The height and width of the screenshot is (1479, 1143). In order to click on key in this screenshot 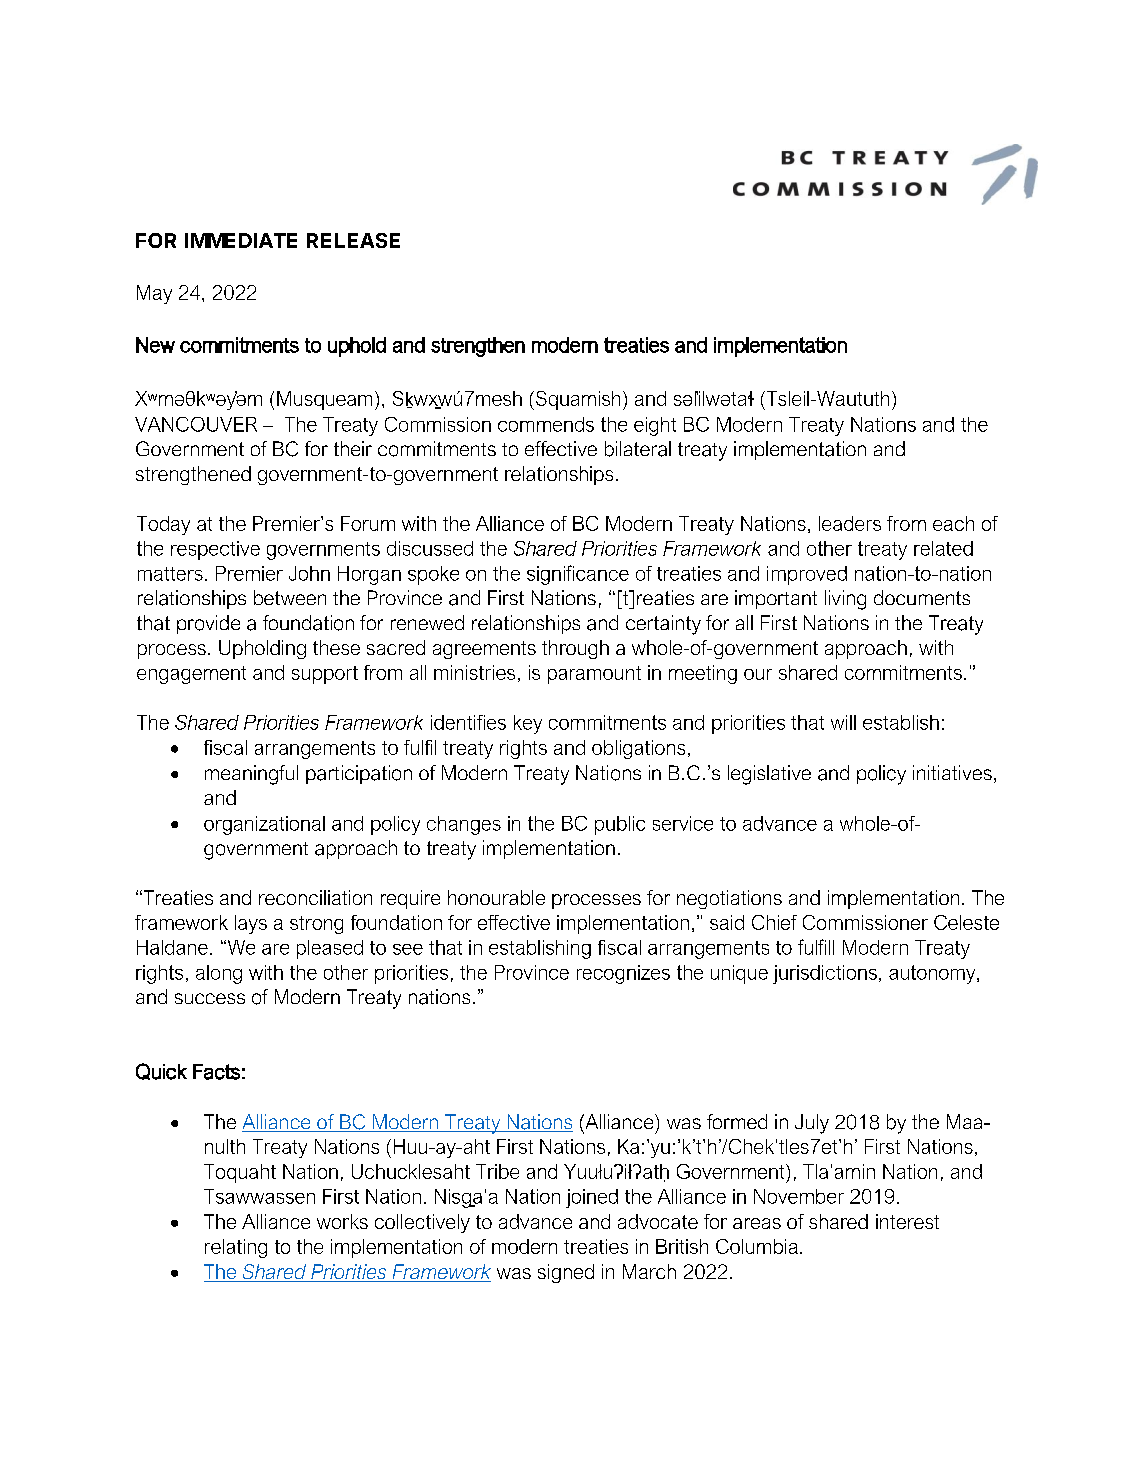, I will do `click(528, 724)`.
